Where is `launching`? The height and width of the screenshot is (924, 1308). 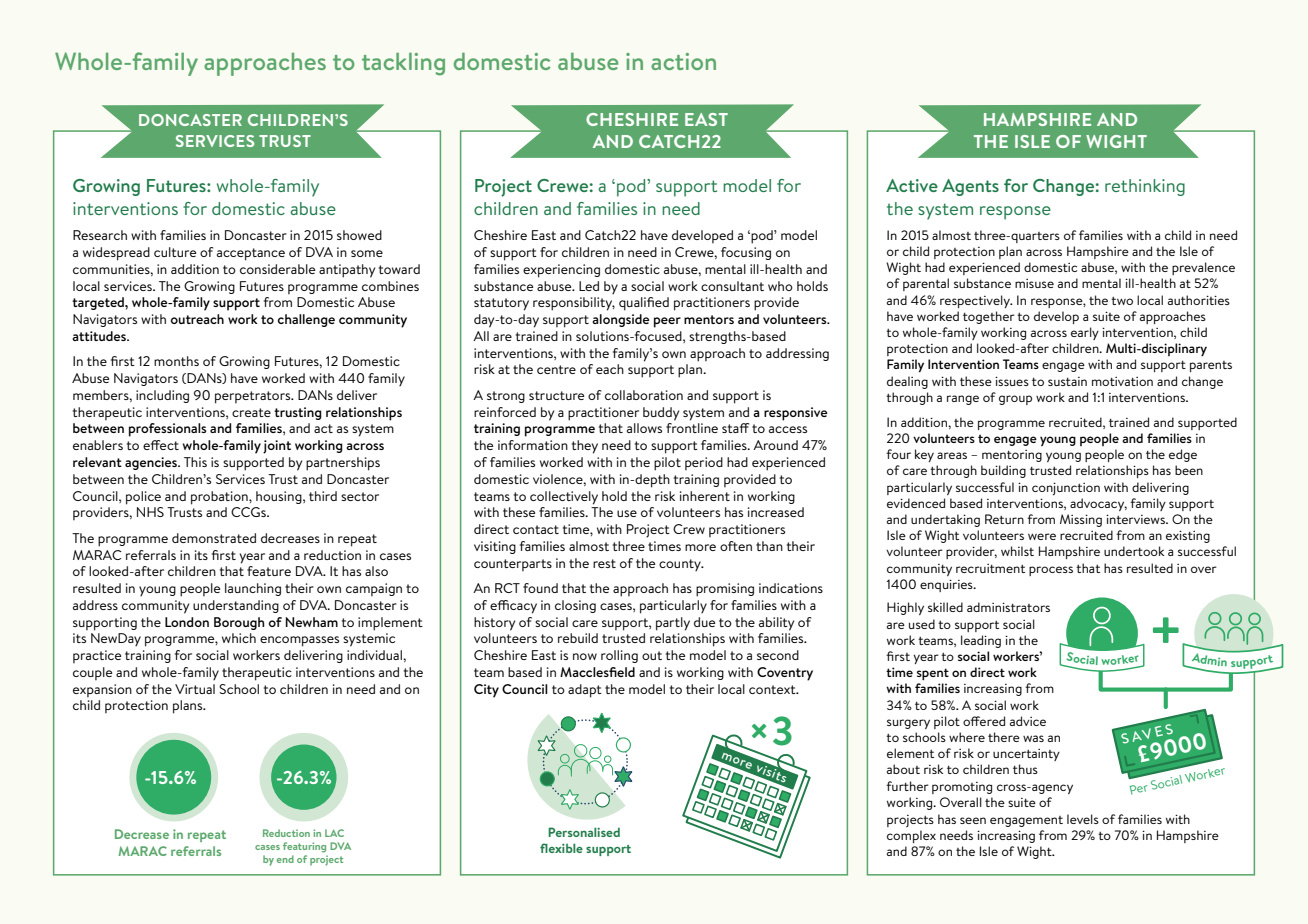 launching is located at coordinates (253, 589).
